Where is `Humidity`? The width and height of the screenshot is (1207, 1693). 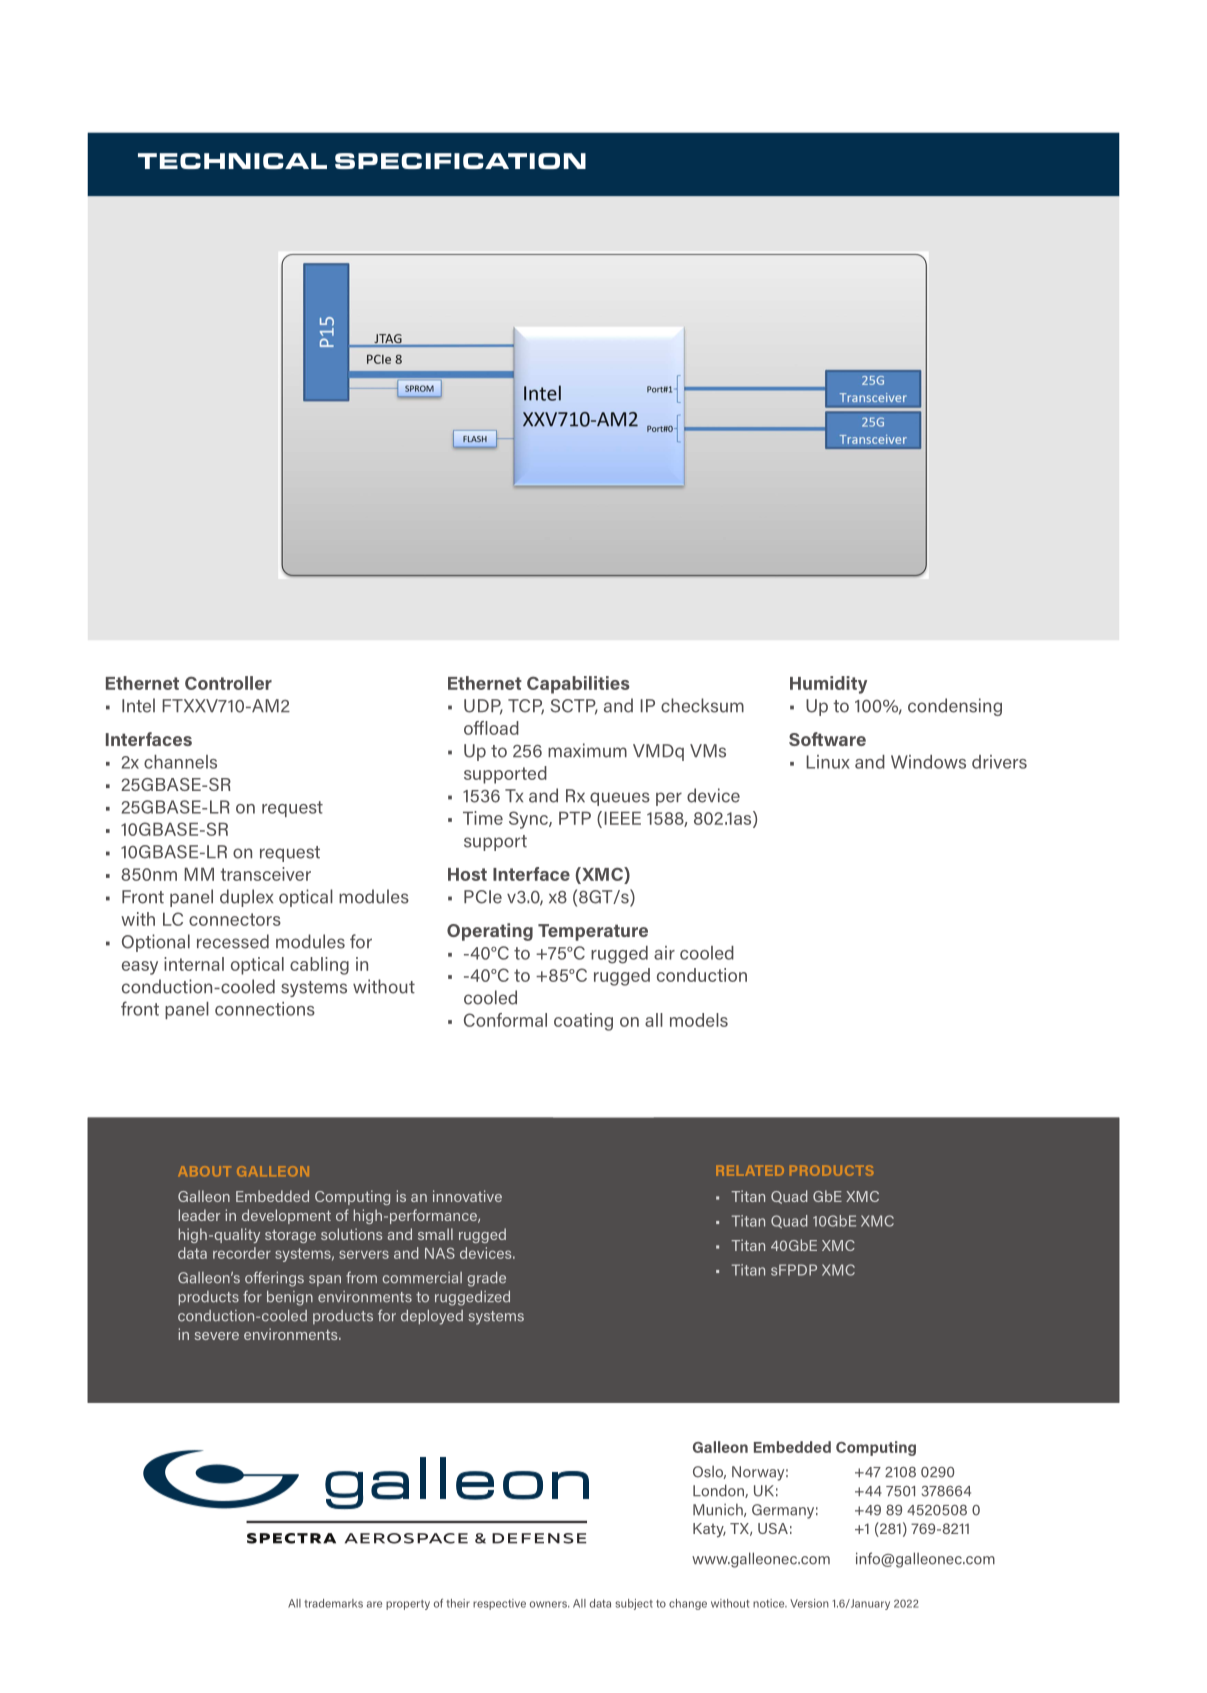
Humidity is located at coordinates (828, 685).
